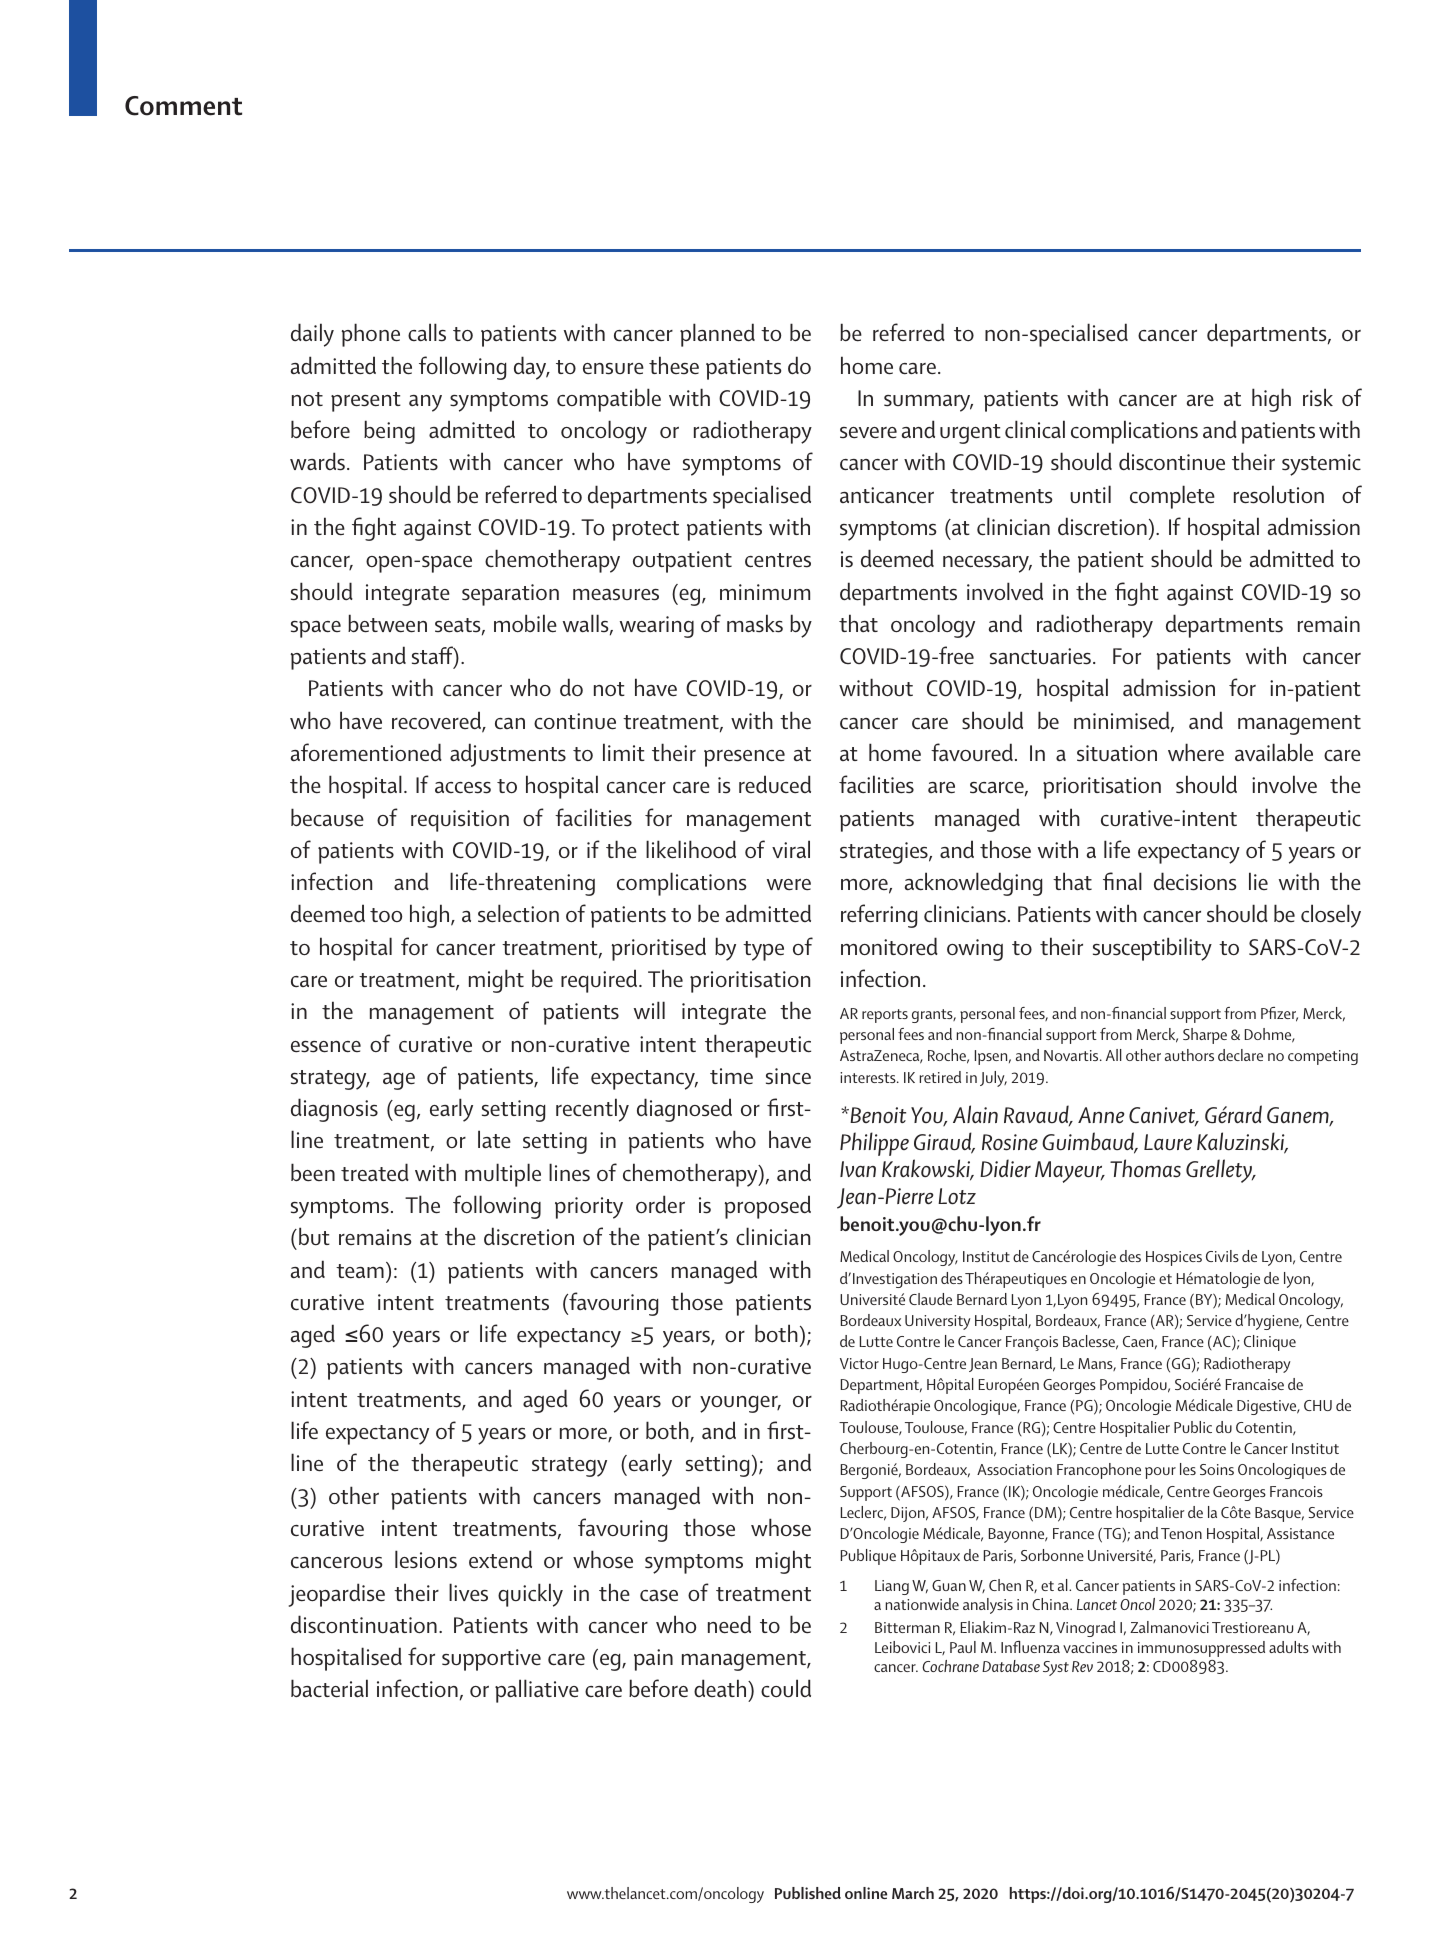 The height and width of the image is (1948, 1451). I want to click on these, so click(674, 365).
